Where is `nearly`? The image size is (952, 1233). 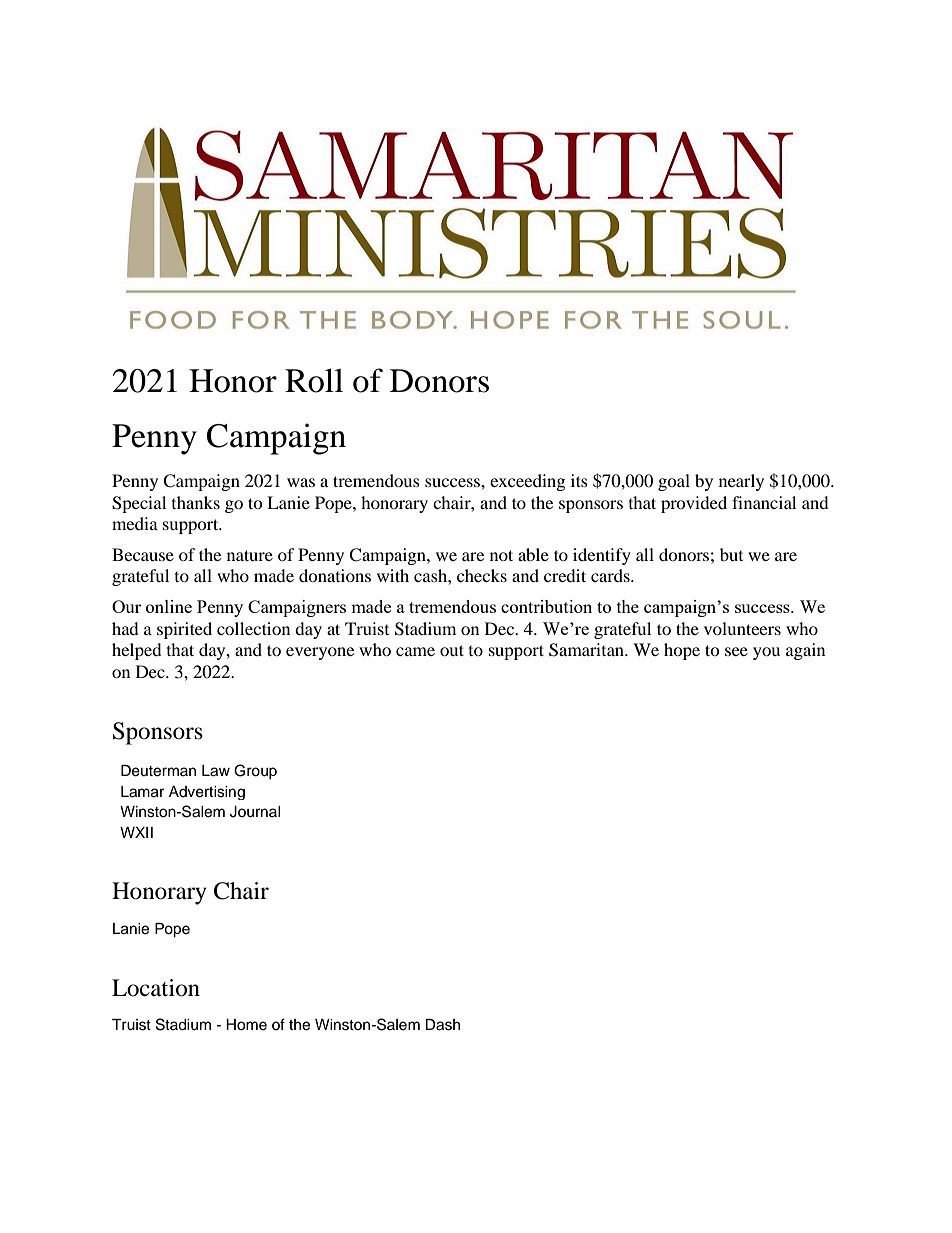 nearly is located at coordinates (741, 482).
